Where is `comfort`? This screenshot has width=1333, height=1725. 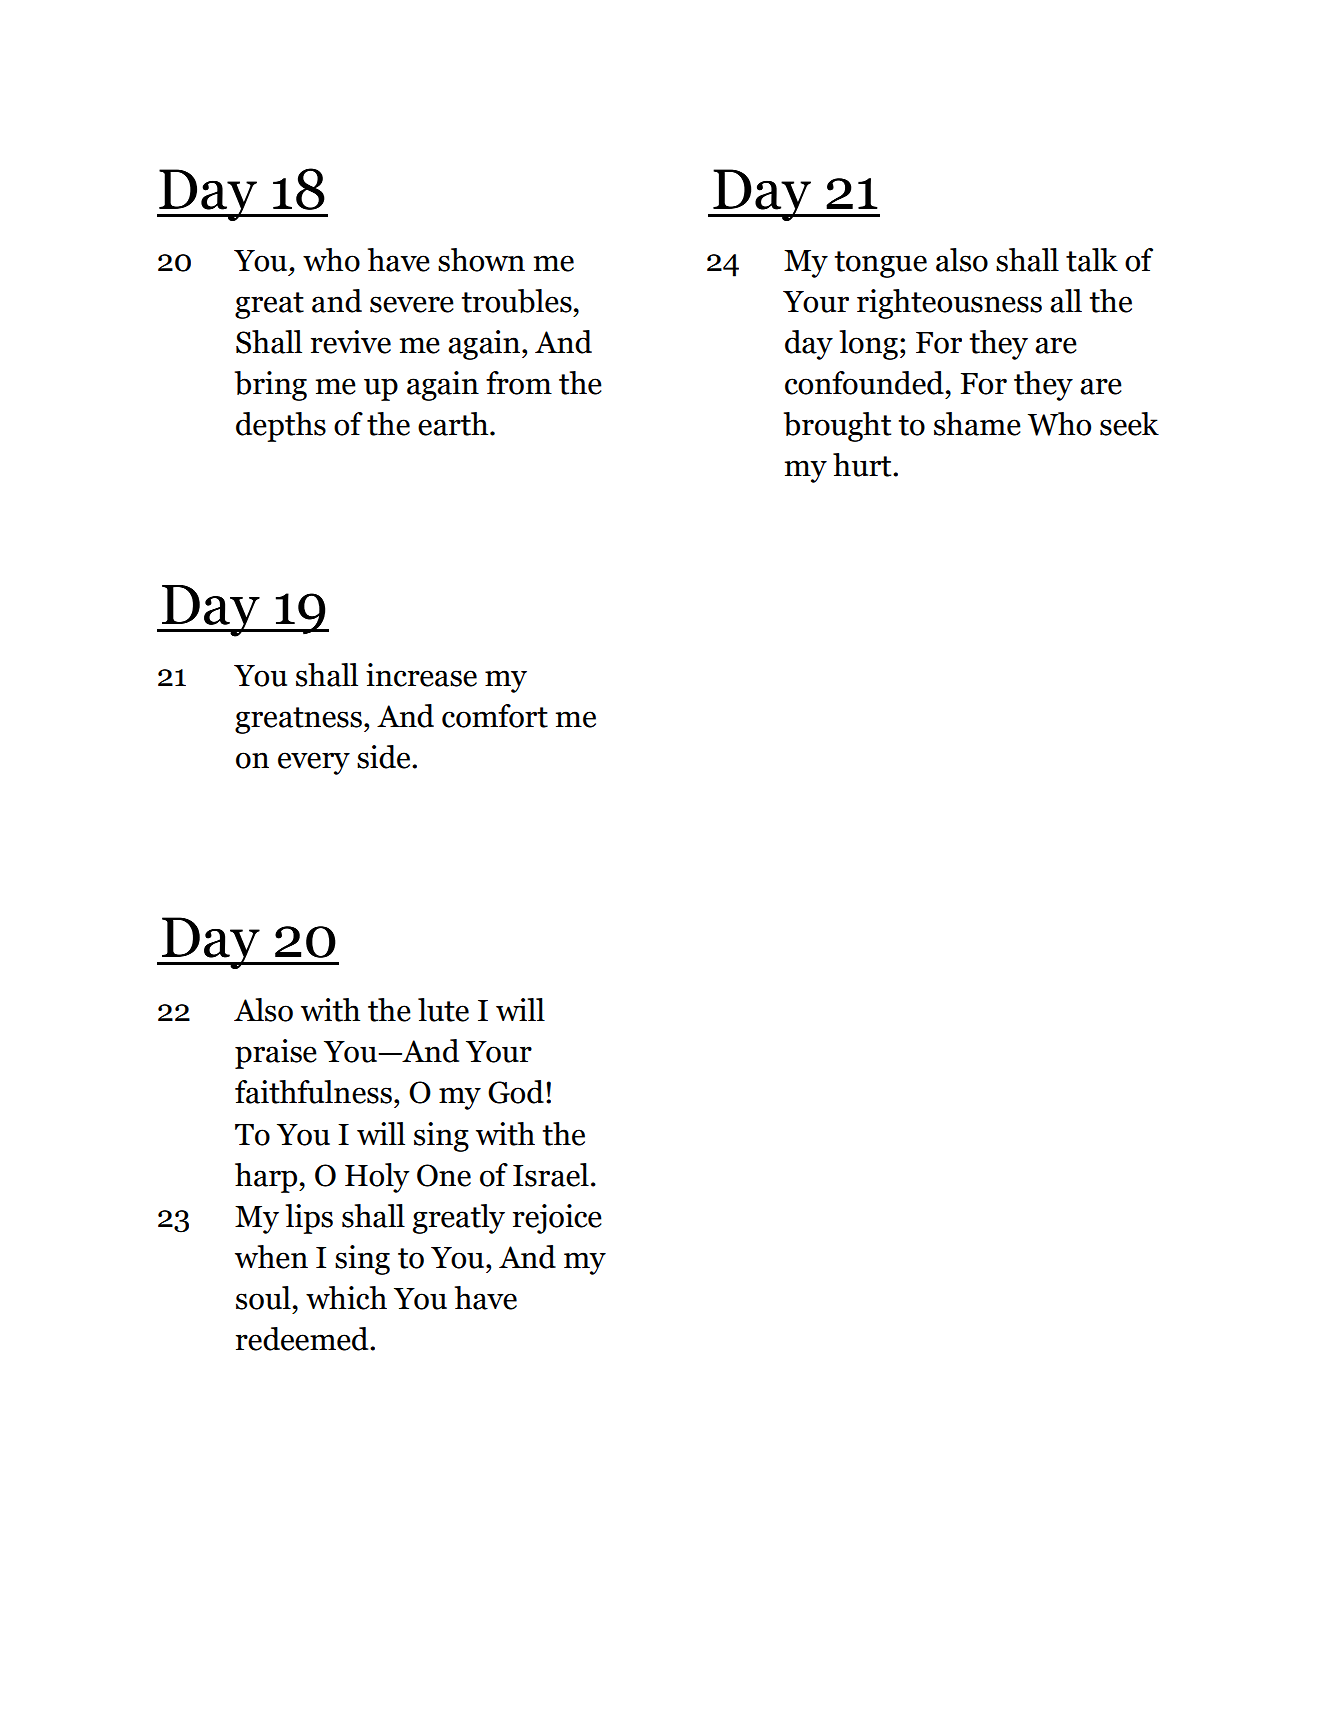 comfort is located at coordinates (495, 716).
